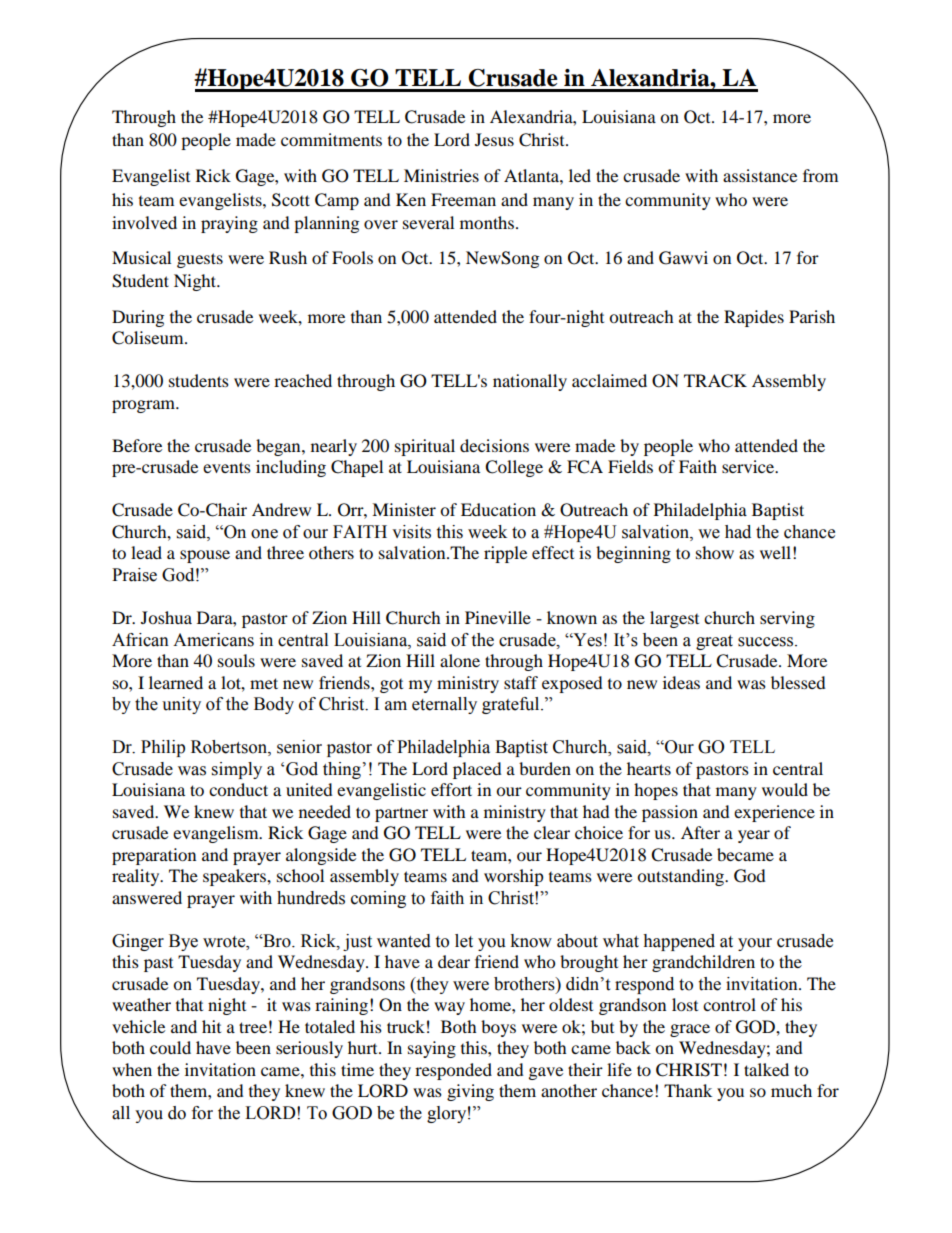 The width and height of the screenshot is (952, 1233). I want to click on service, so click(749, 466).
